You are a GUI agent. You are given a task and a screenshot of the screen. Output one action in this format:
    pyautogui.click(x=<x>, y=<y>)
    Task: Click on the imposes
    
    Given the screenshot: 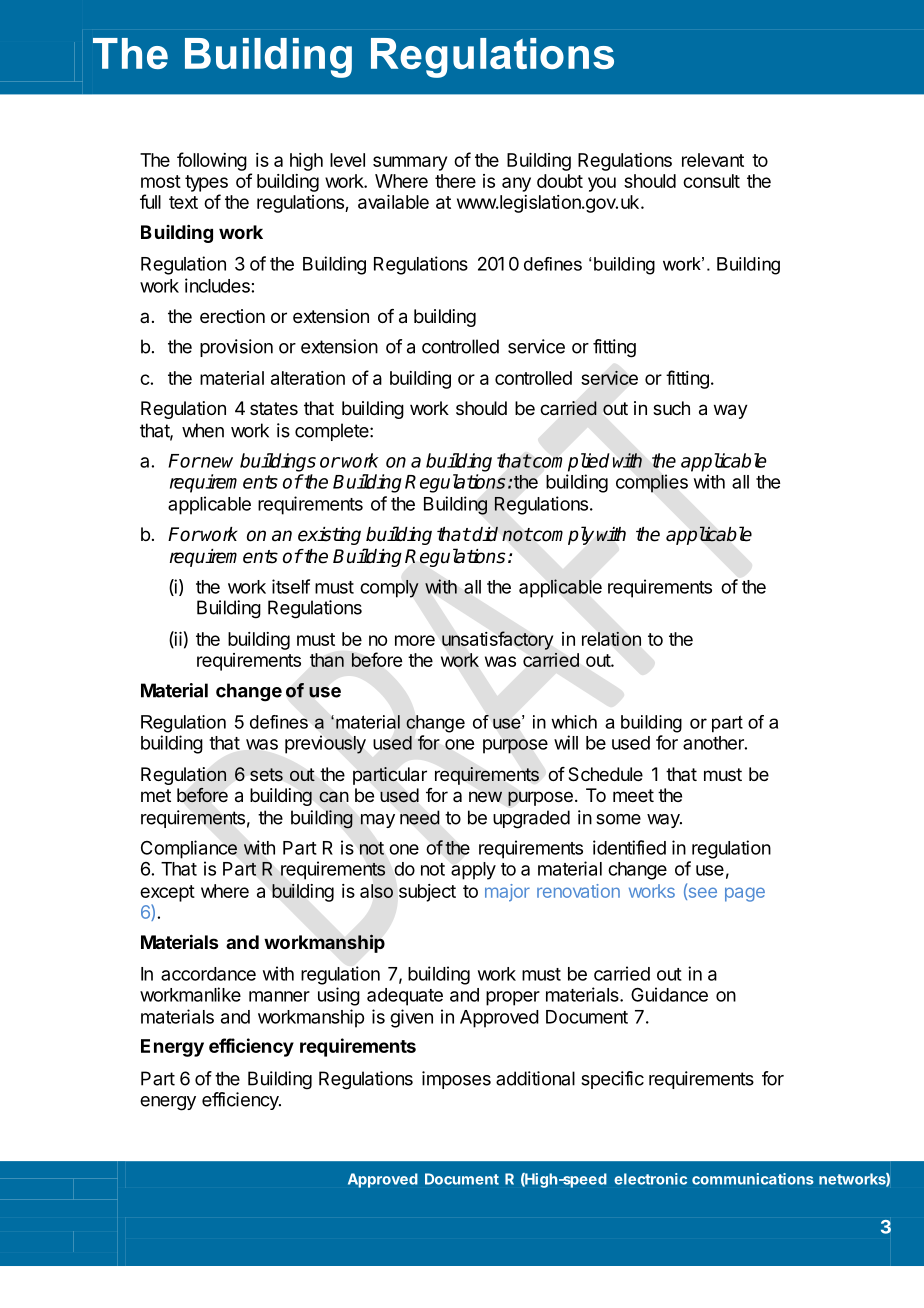 What is the action you would take?
    pyautogui.click(x=456, y=1080)
